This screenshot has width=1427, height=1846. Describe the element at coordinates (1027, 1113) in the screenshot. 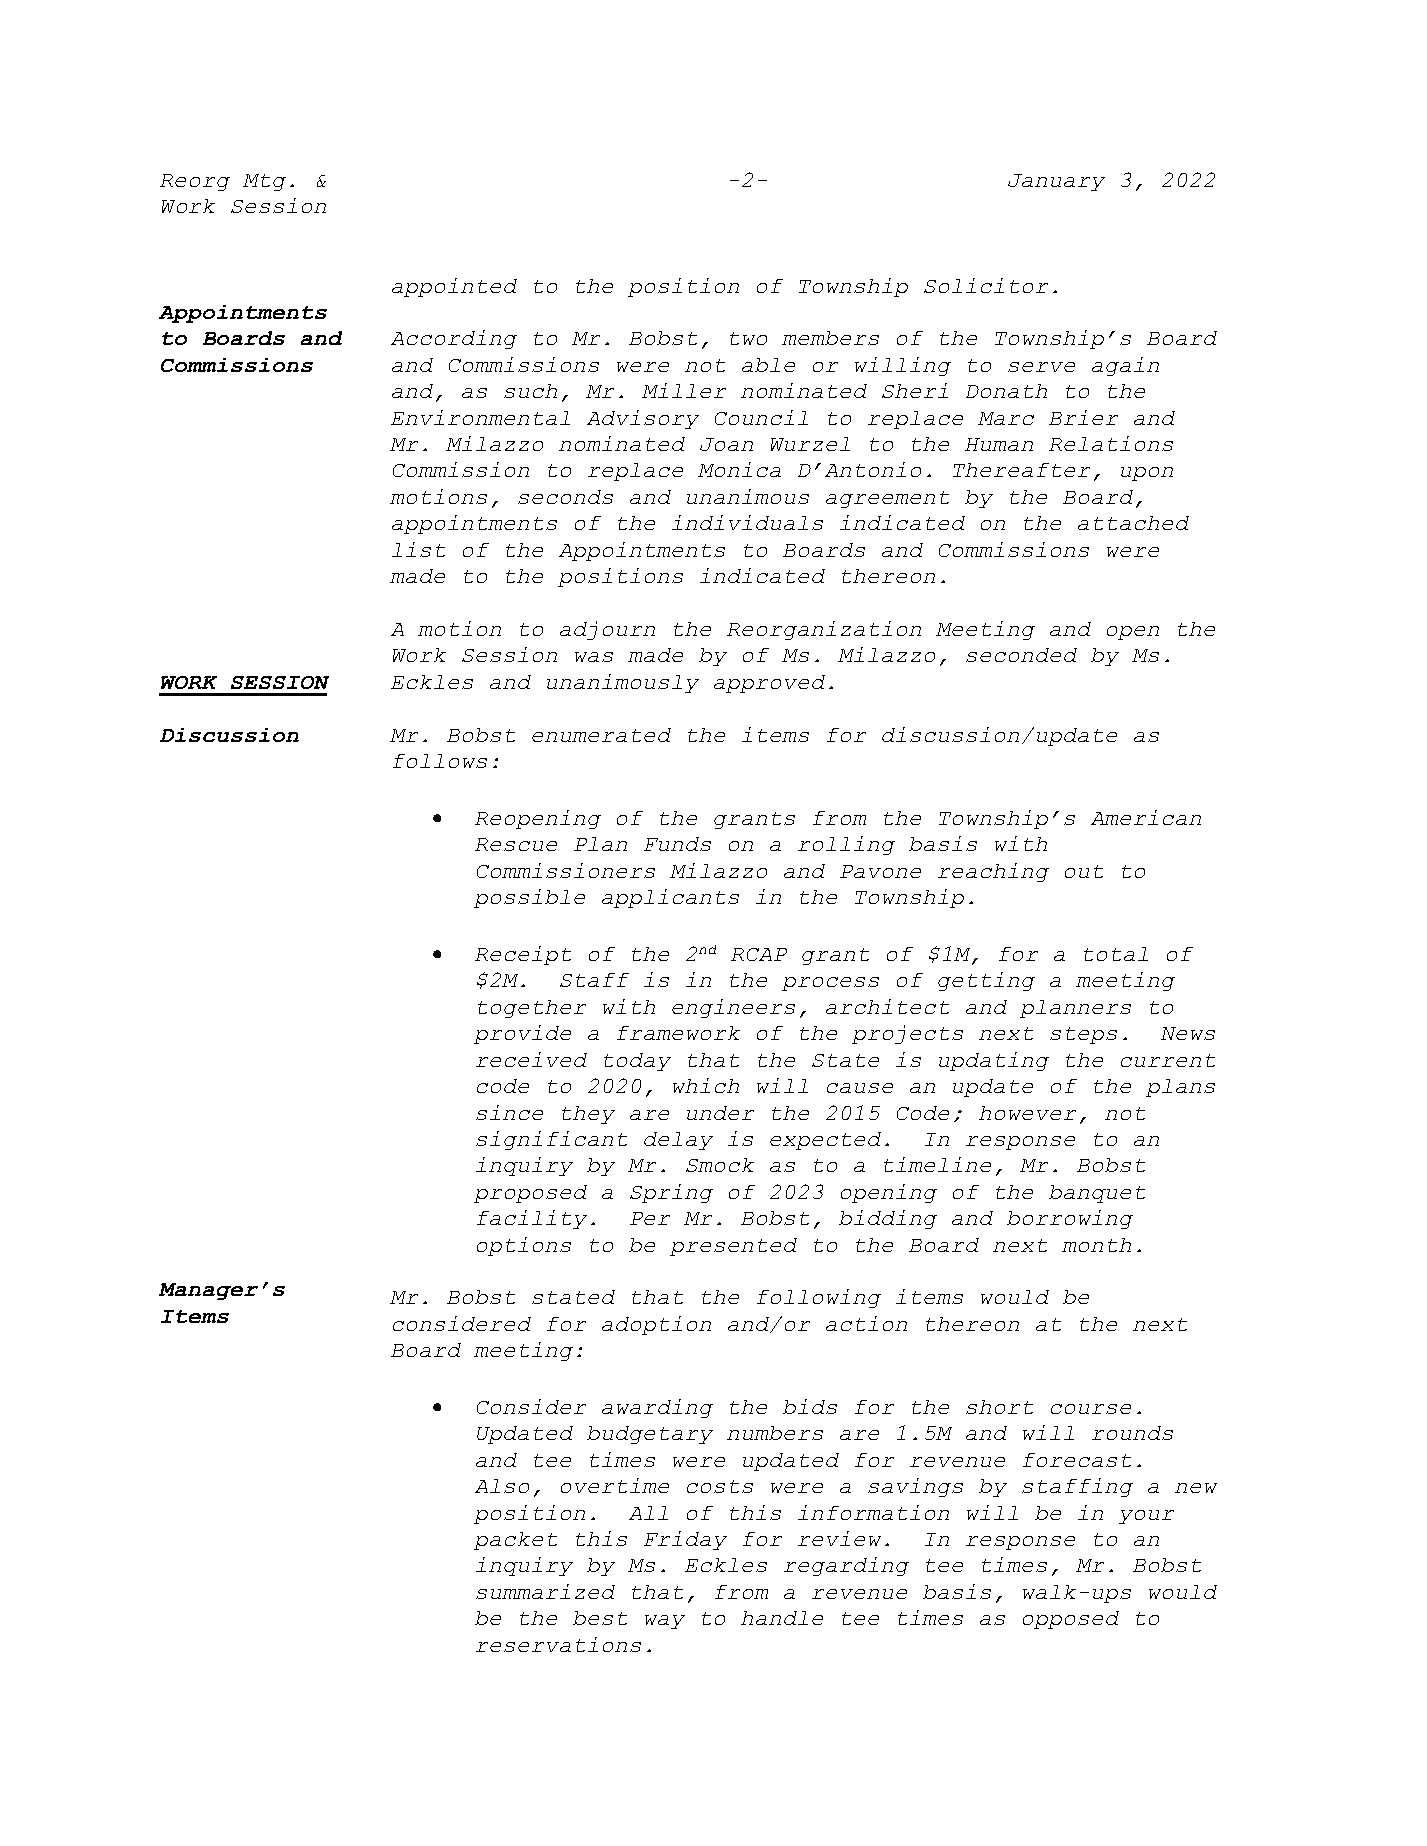

I see `however` at that location.
